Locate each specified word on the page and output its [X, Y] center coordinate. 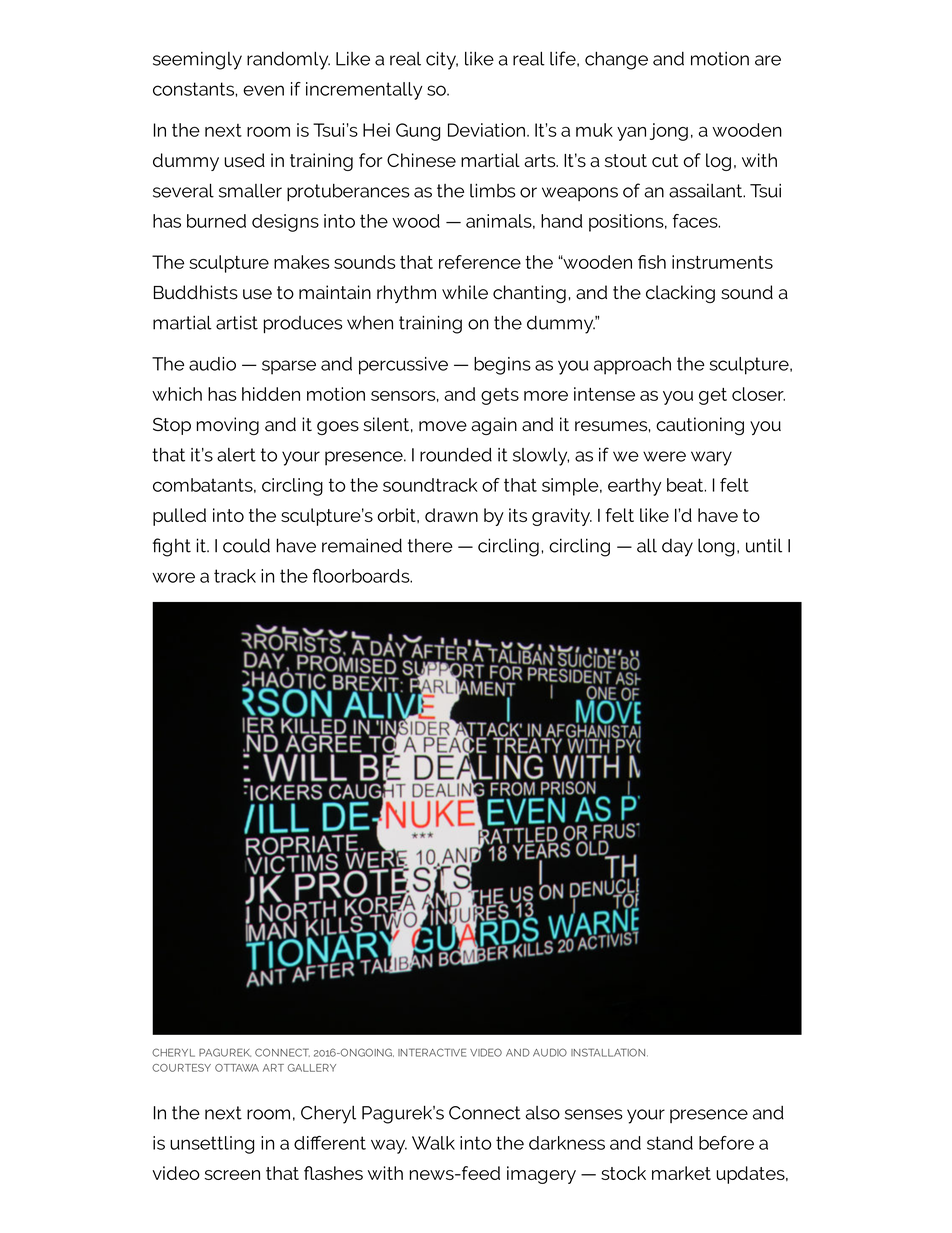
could [246, 545]
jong [669, 132]
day [677, 547]
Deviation [486, 130]
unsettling [212, 1145]
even [263, 90]
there [430, 545]
